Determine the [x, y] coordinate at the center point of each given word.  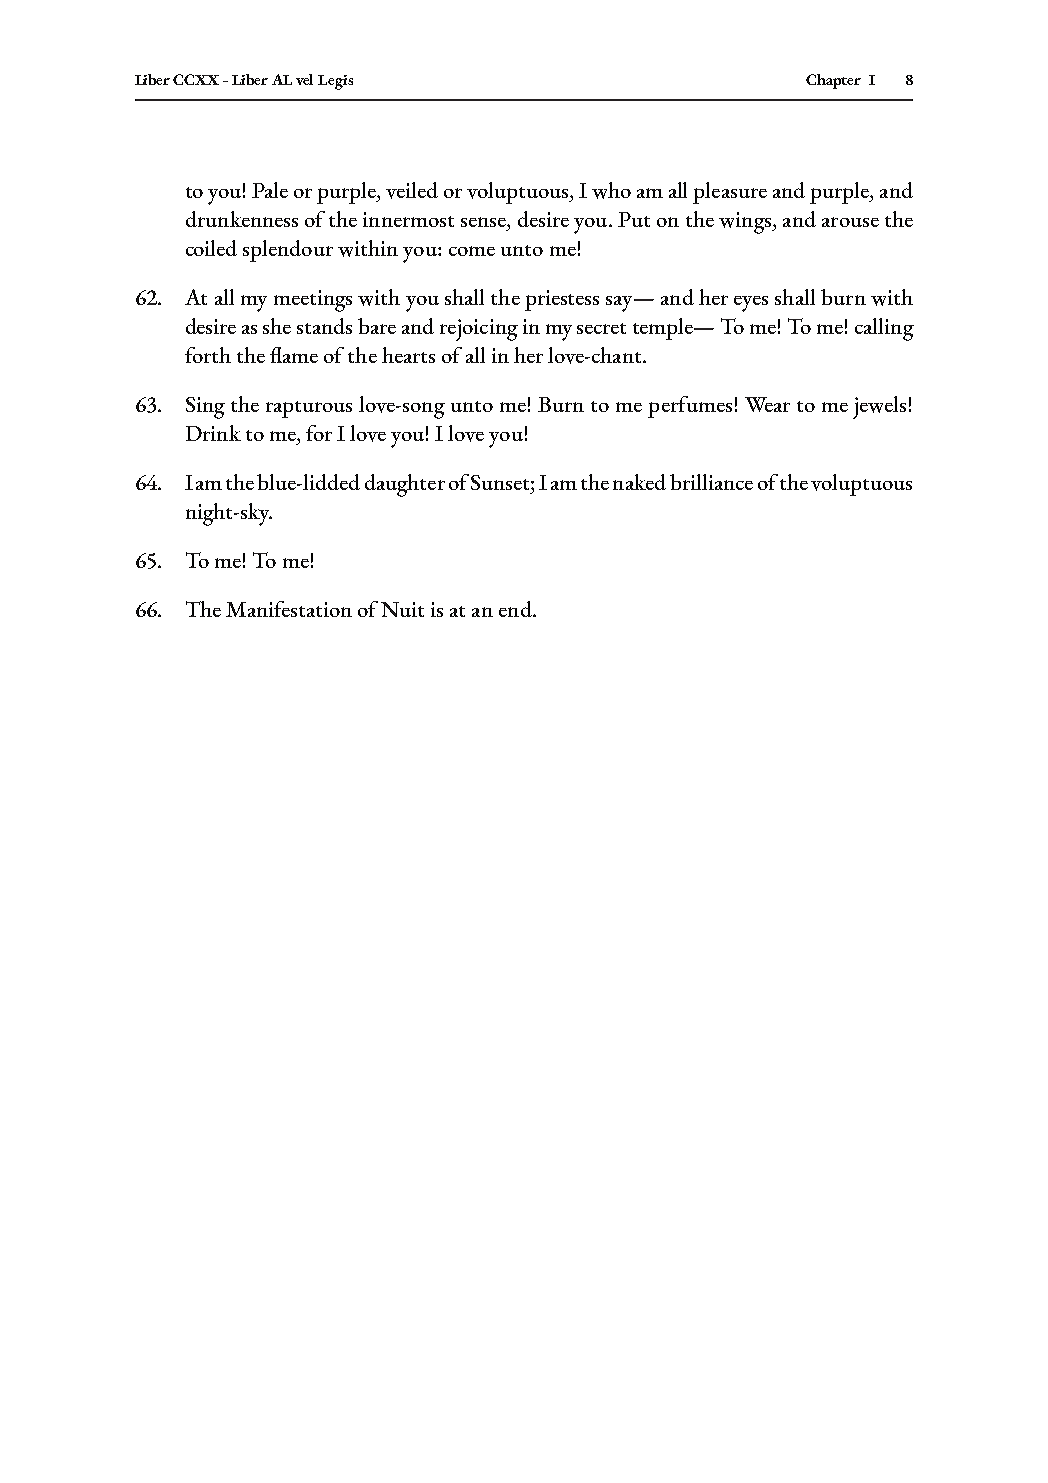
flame [294, 355]
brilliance [711, 482]
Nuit [402, 609]
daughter [405, 485]
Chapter [833, 81]
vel [304, 79]
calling [884, 329]
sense [484, 222]
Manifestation [289, 609]
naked [639, 482]
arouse [850, 222]
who [611, 190]
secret [601, 328]
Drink [213, 433]
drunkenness [242, 219]
